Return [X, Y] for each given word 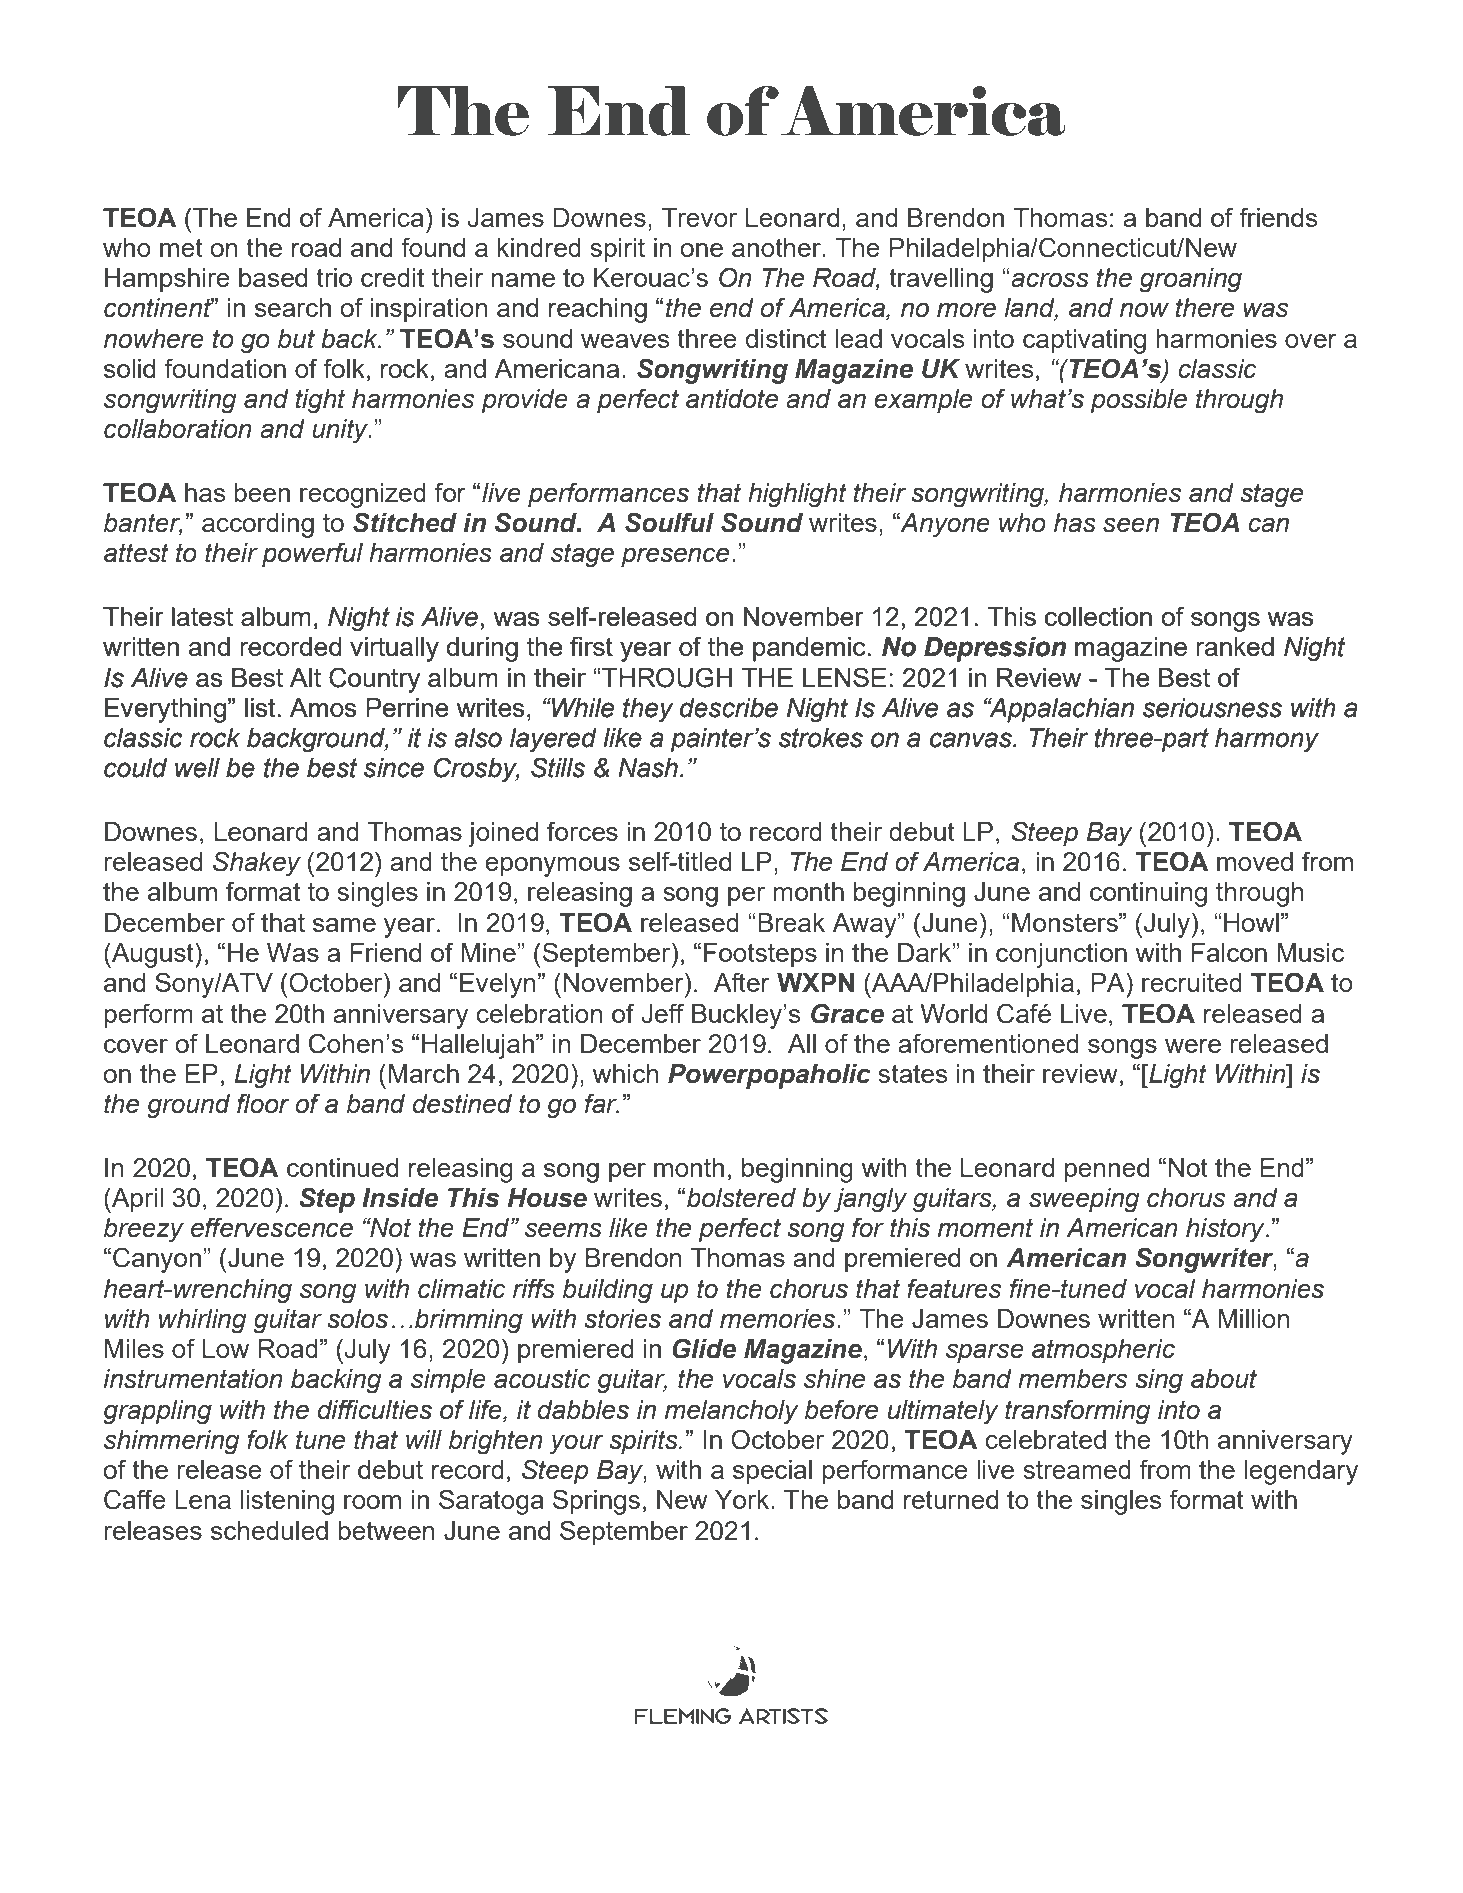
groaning [1191, 280]
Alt [305, 677]
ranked [1235, 646]
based [273, 277]
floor [263, 1103]
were [1193, 1046]
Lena [203, 1499]
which [626, 1073]
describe [729, 708]
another [777, 247]
